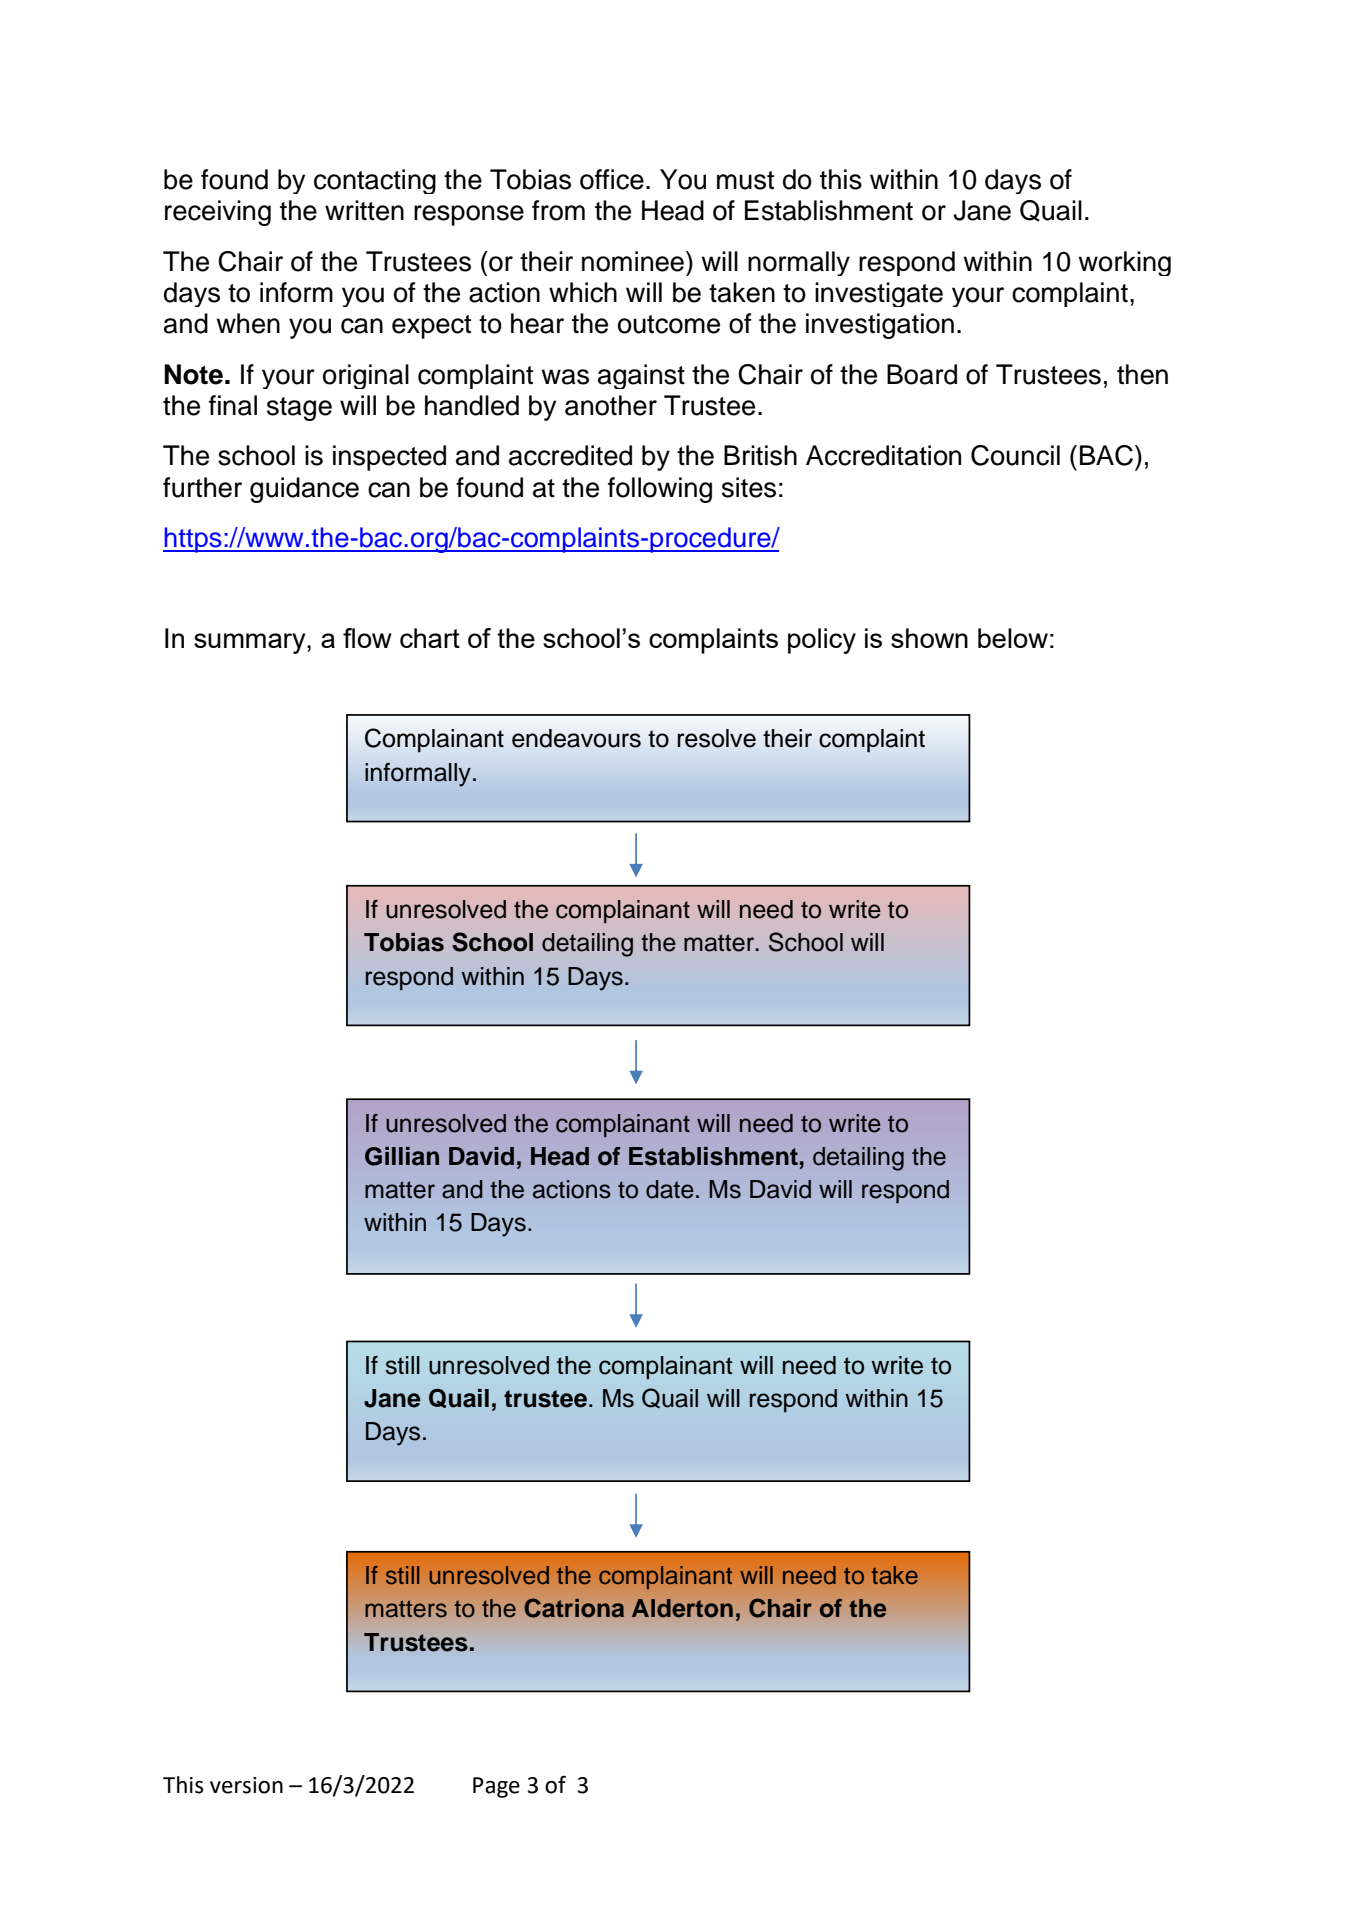 Image resolution: width=1350 pixels, height=1910 pixels. Describe the element at coordinates (1013, 638) in the document. I see `below` at that location.
